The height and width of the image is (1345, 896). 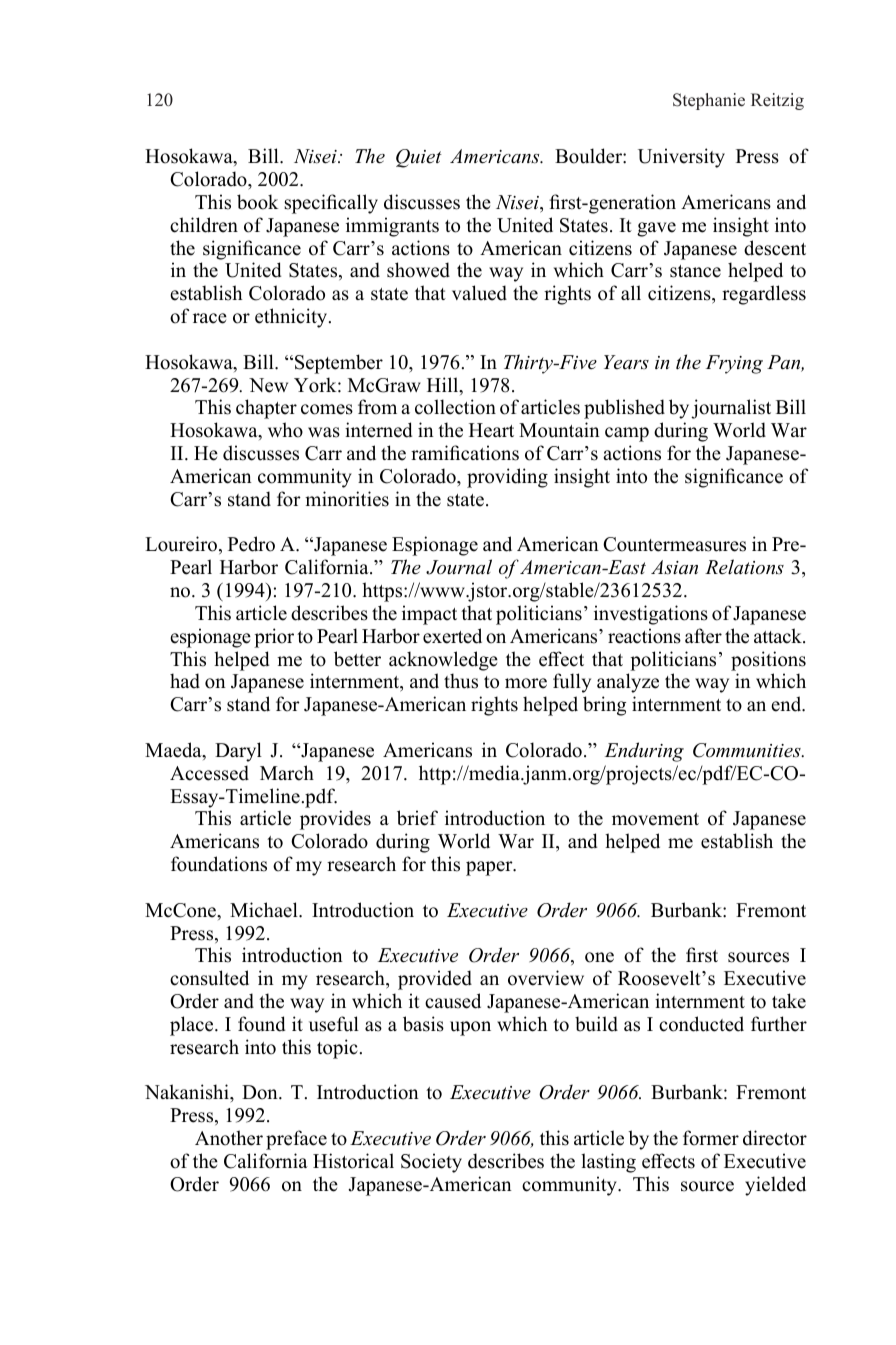 What do you see at coordinates (452, 636) in the image?
I see `exerted` at bounding box center [452, 636].
